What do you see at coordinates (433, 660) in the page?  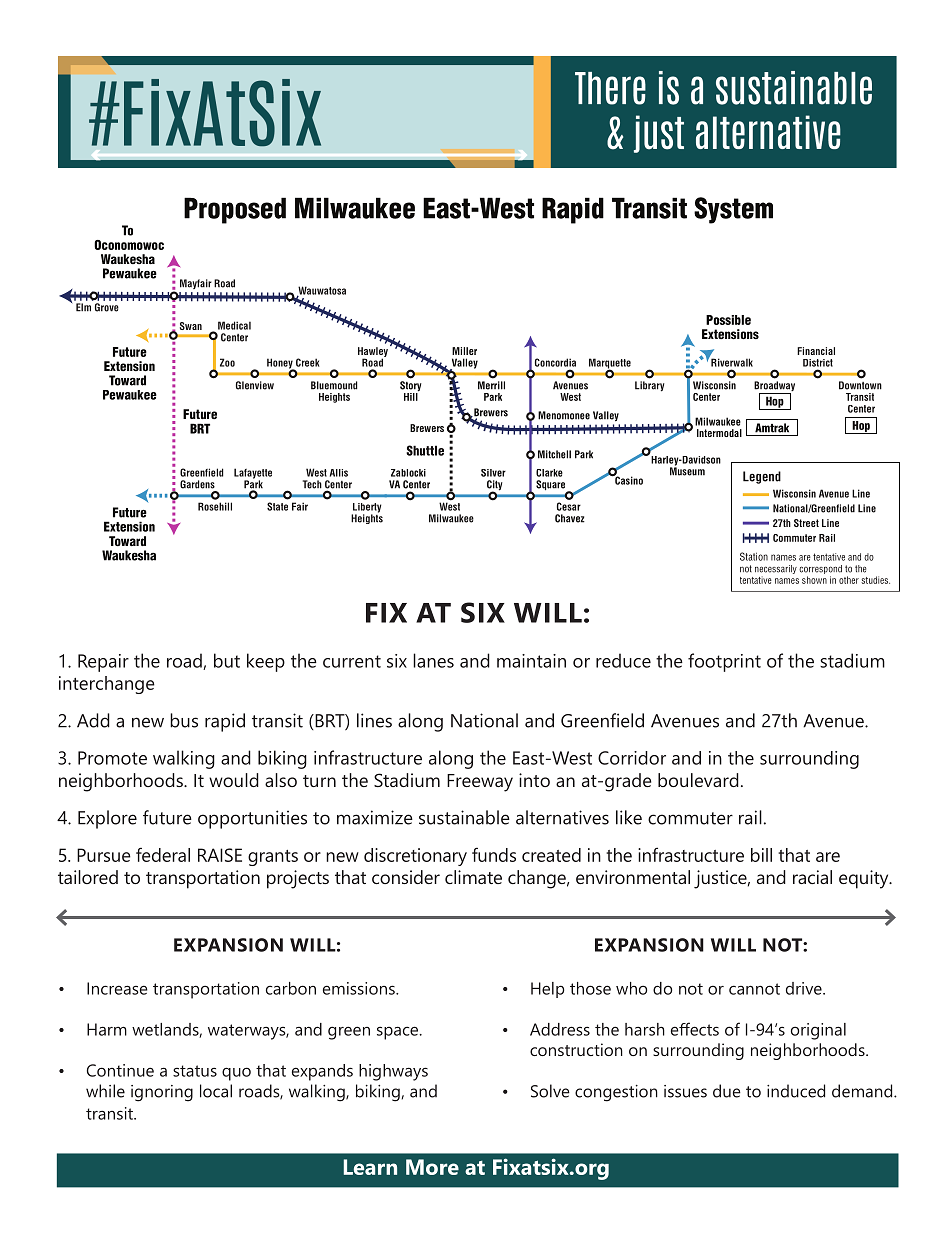 I see `lanes` at bounding box center [433, 660].
